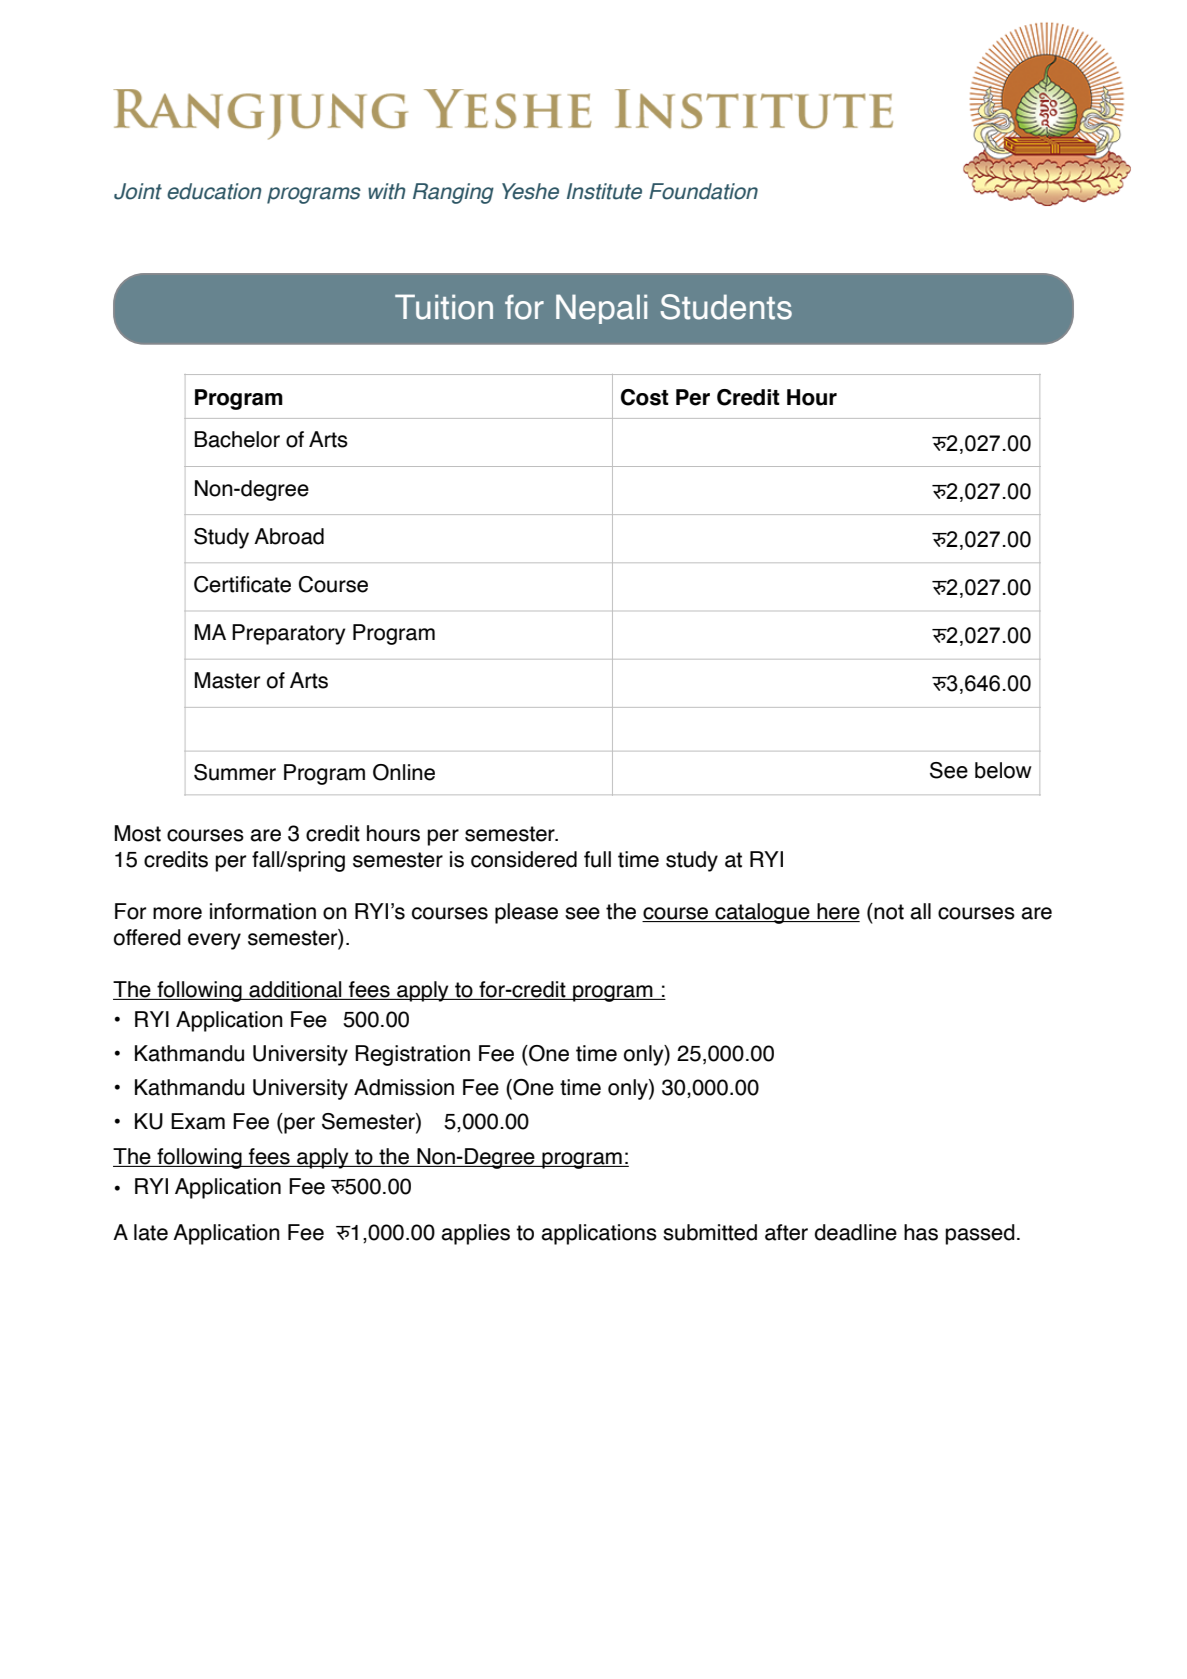 Image resolution: width=1187 pixels, height=1679 pixels. What do you see at coordinates (237, 439) in the image?
I see `Bachelor` at bounding box center [237, 439].
